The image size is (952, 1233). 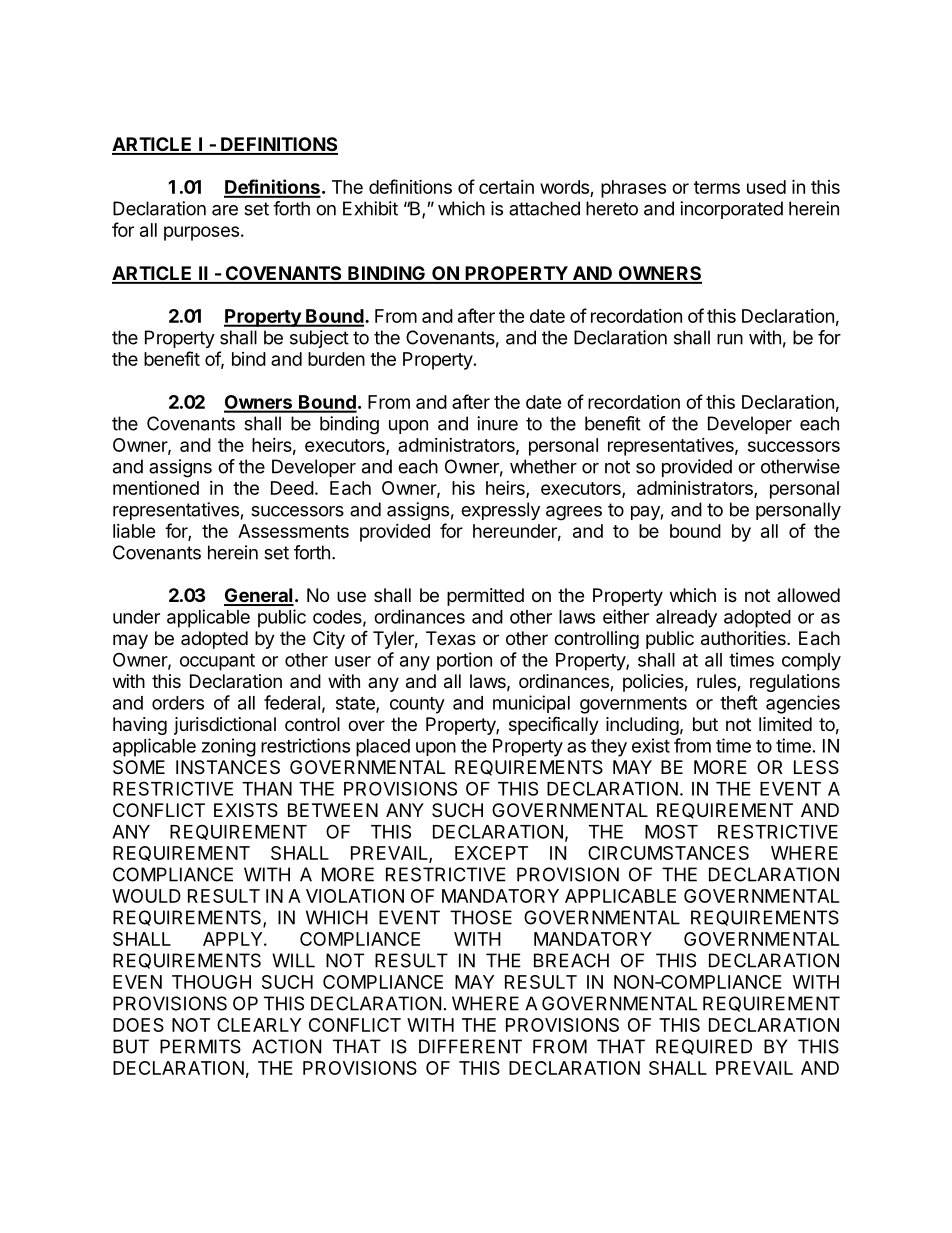 What do you see at coordinates (491, 853) in the image?
I see `EXCEPT` at bounding box center [491, 853].
